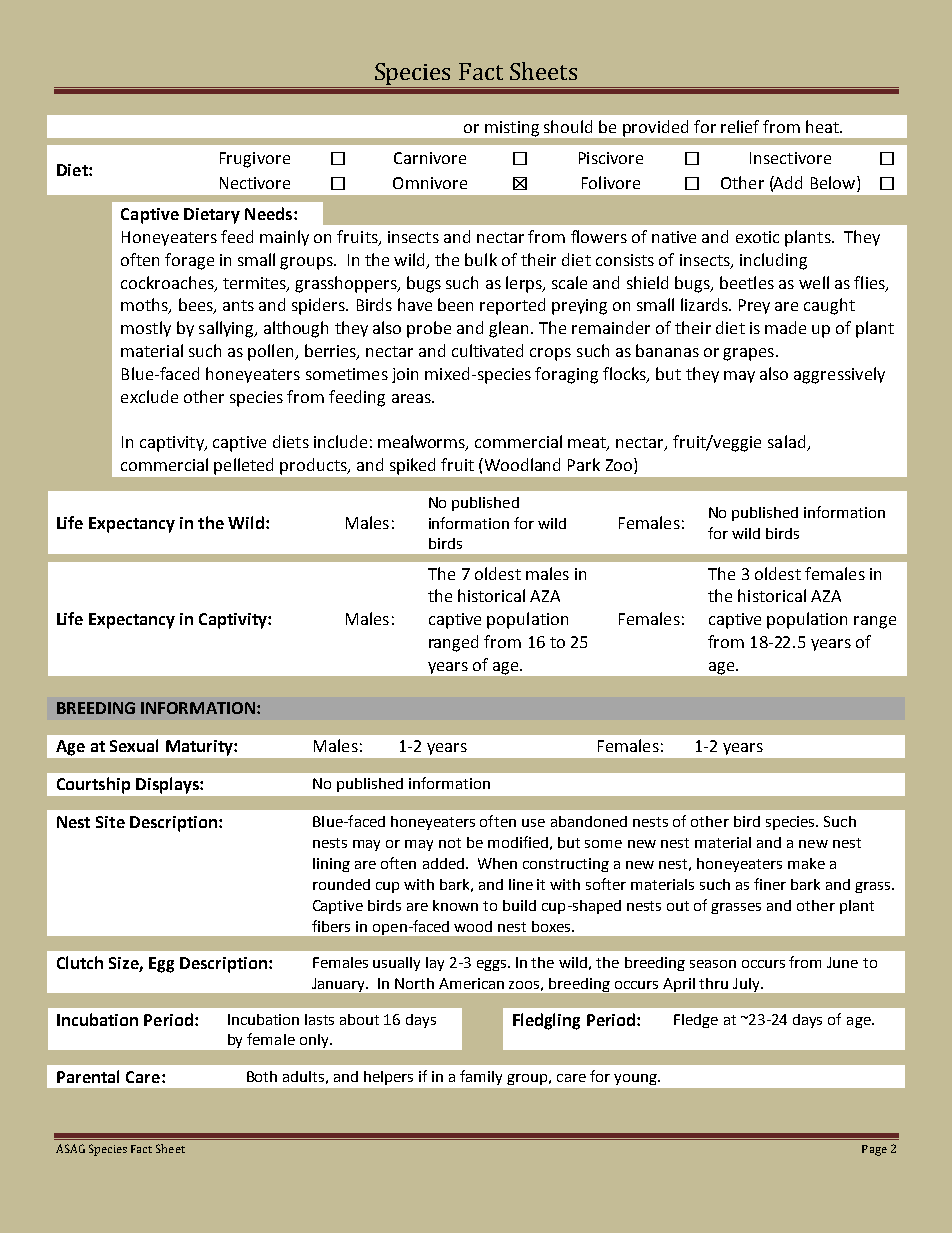 The image size is (952, 1233). What do you see at coordinates (533, 823) in the screenshot?
I see `use` at bounding box center [533, 823].
